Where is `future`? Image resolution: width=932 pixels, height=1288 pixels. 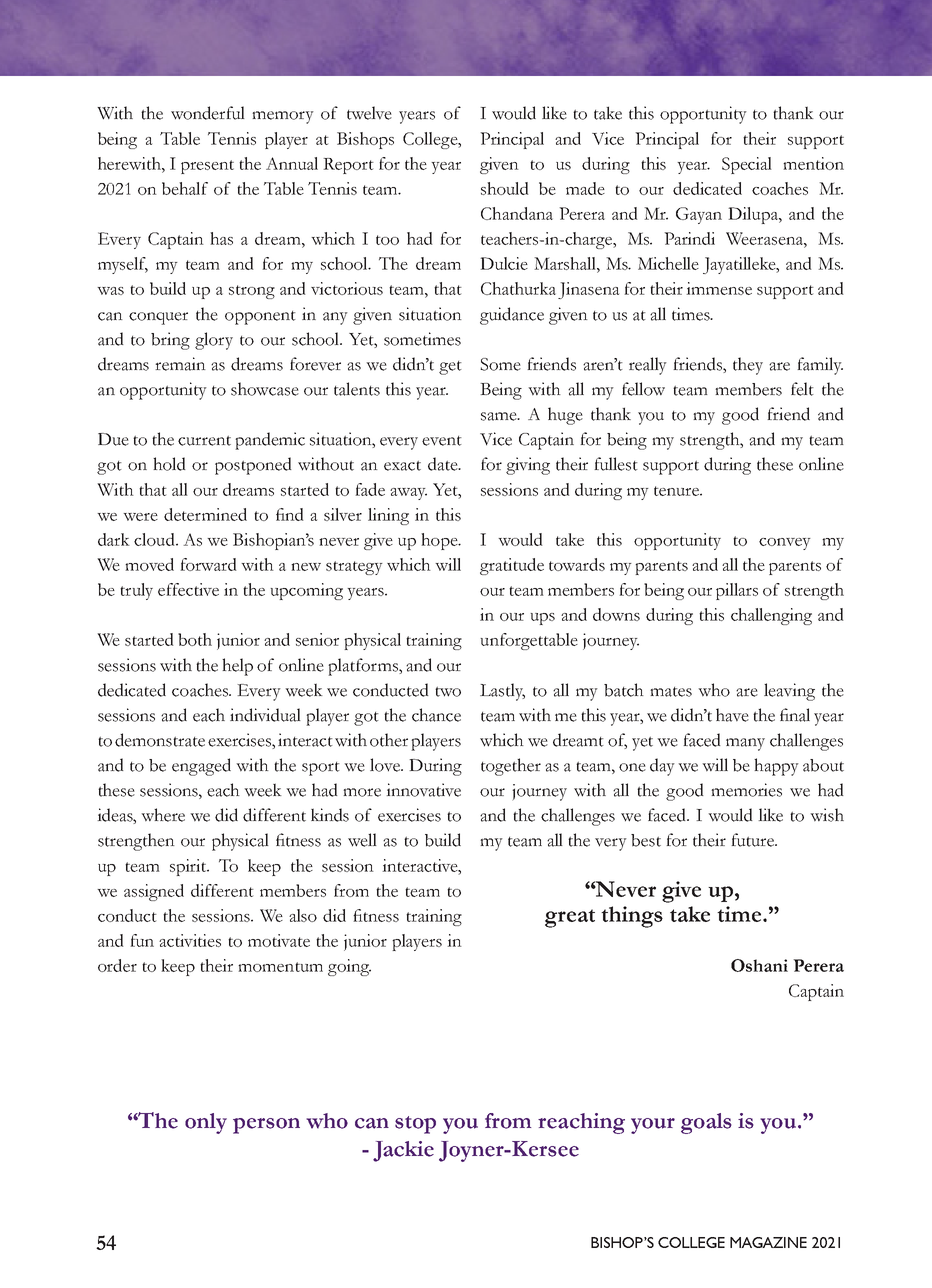 future is located at coordinates (754, 840).
